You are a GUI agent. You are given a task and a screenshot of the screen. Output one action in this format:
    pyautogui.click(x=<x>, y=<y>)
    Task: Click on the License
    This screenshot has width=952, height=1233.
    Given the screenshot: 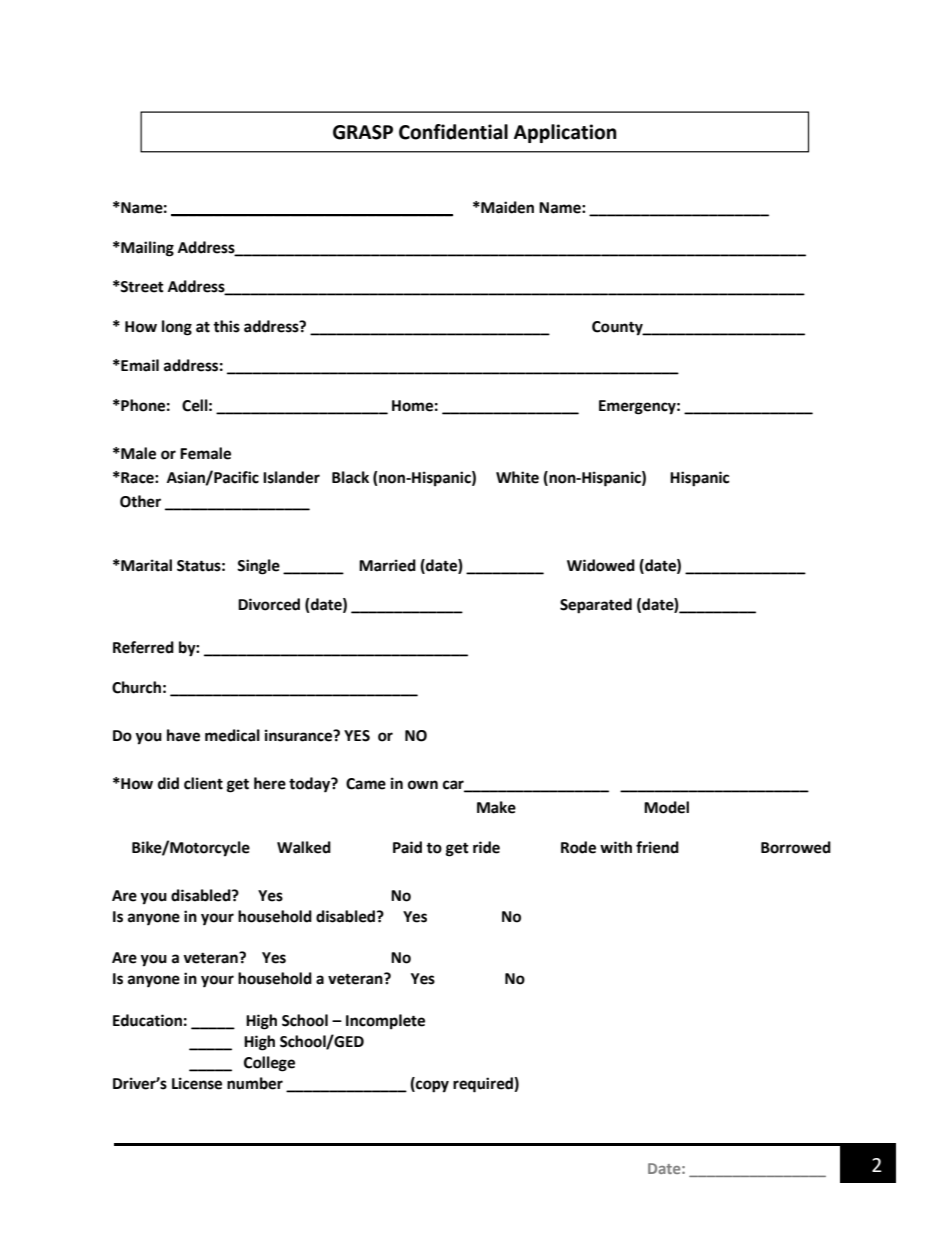 What is the action you would take?
    pyautogui.click(x=197, y=1083)
